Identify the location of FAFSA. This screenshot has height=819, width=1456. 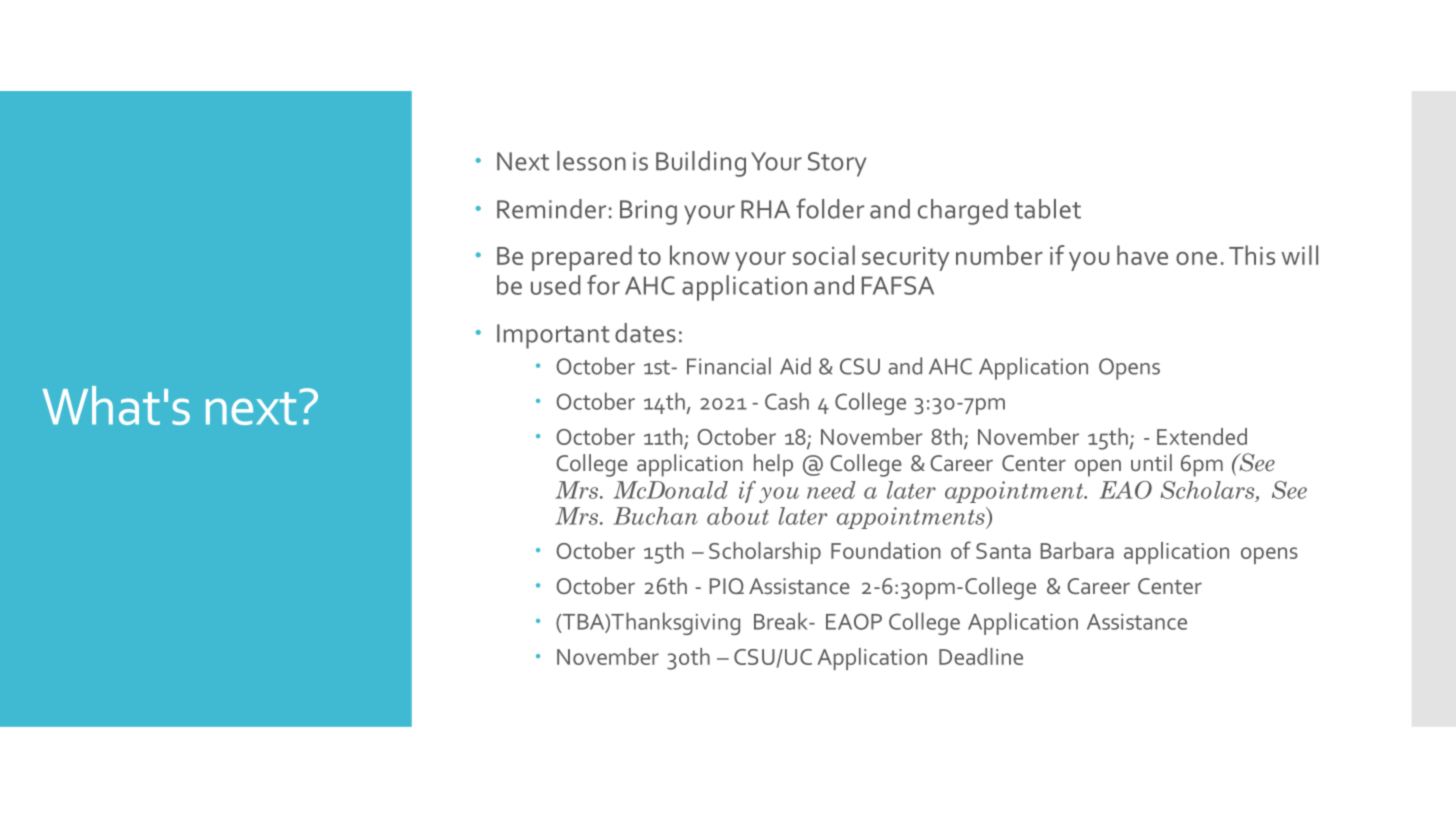
(898, 285).
